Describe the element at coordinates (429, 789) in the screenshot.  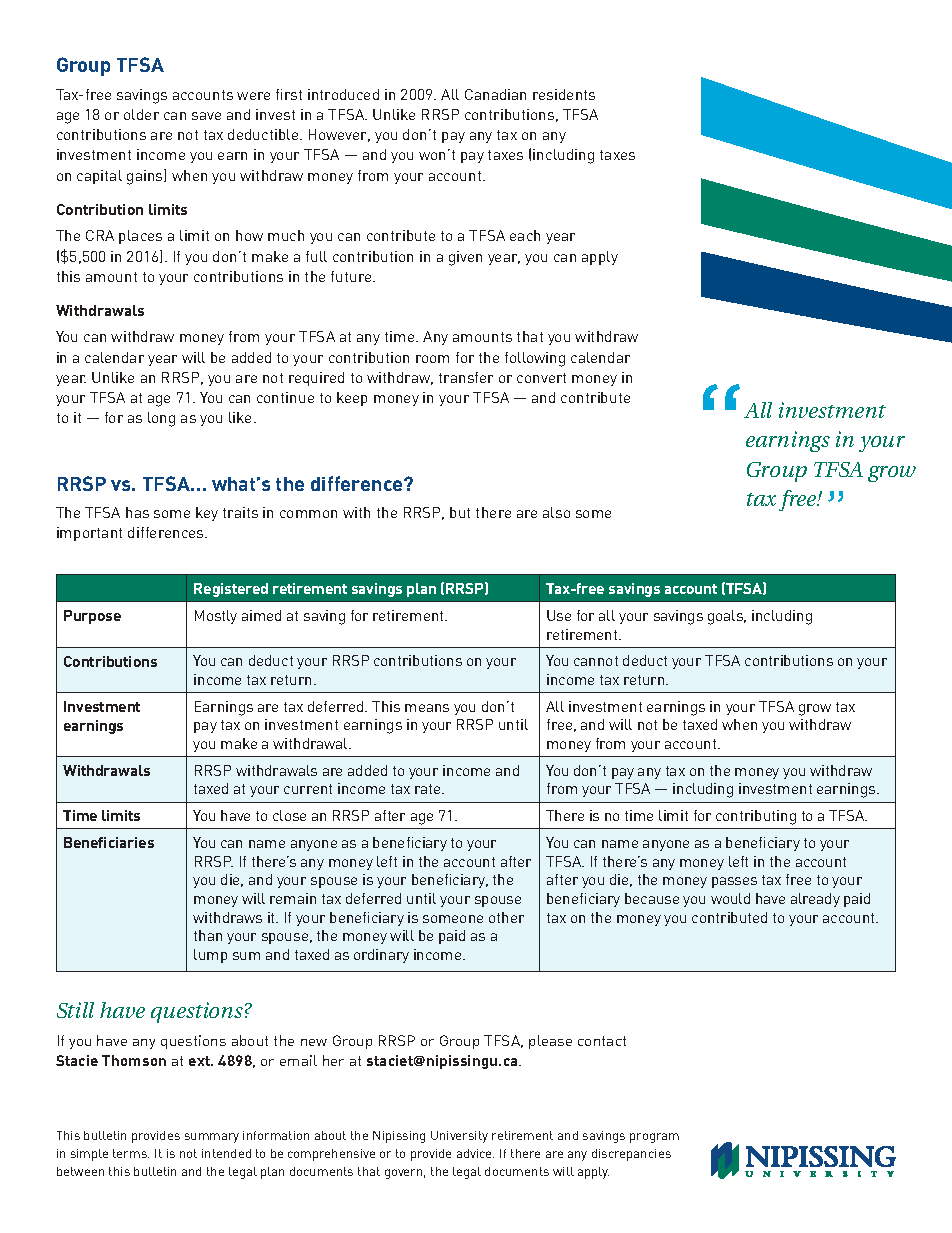
I see `rate` at that location.
